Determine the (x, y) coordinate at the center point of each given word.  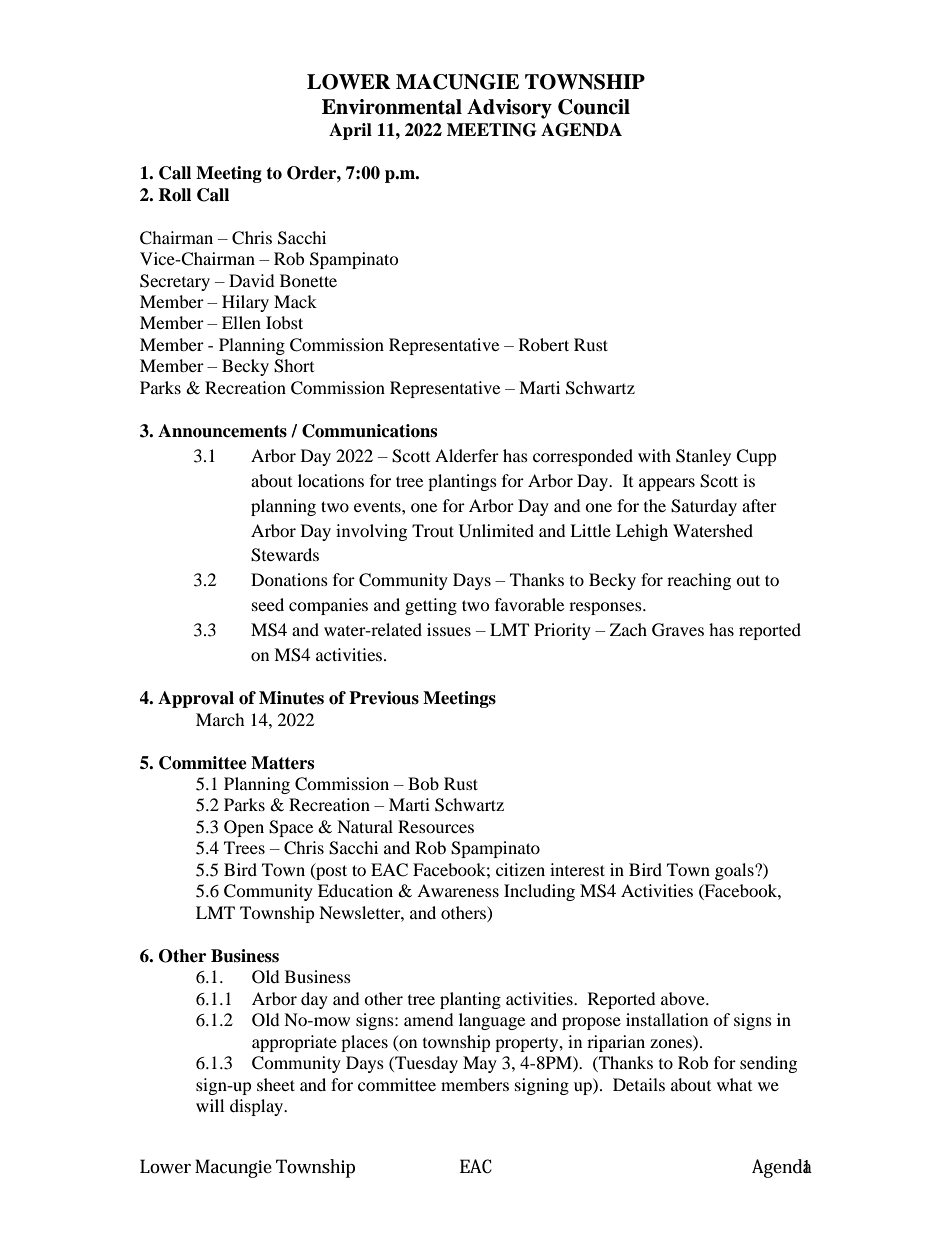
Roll (174, 195)
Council (594, 107)
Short (294, 366)
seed (268, 604)
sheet (276, 1084)
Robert (544, 344)
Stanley (703, 457)
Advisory (509, 109)
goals (735, 871)
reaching (699, 581)
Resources (436, 826)
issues (449, 629)
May (480, 1064)
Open (244, 828)
